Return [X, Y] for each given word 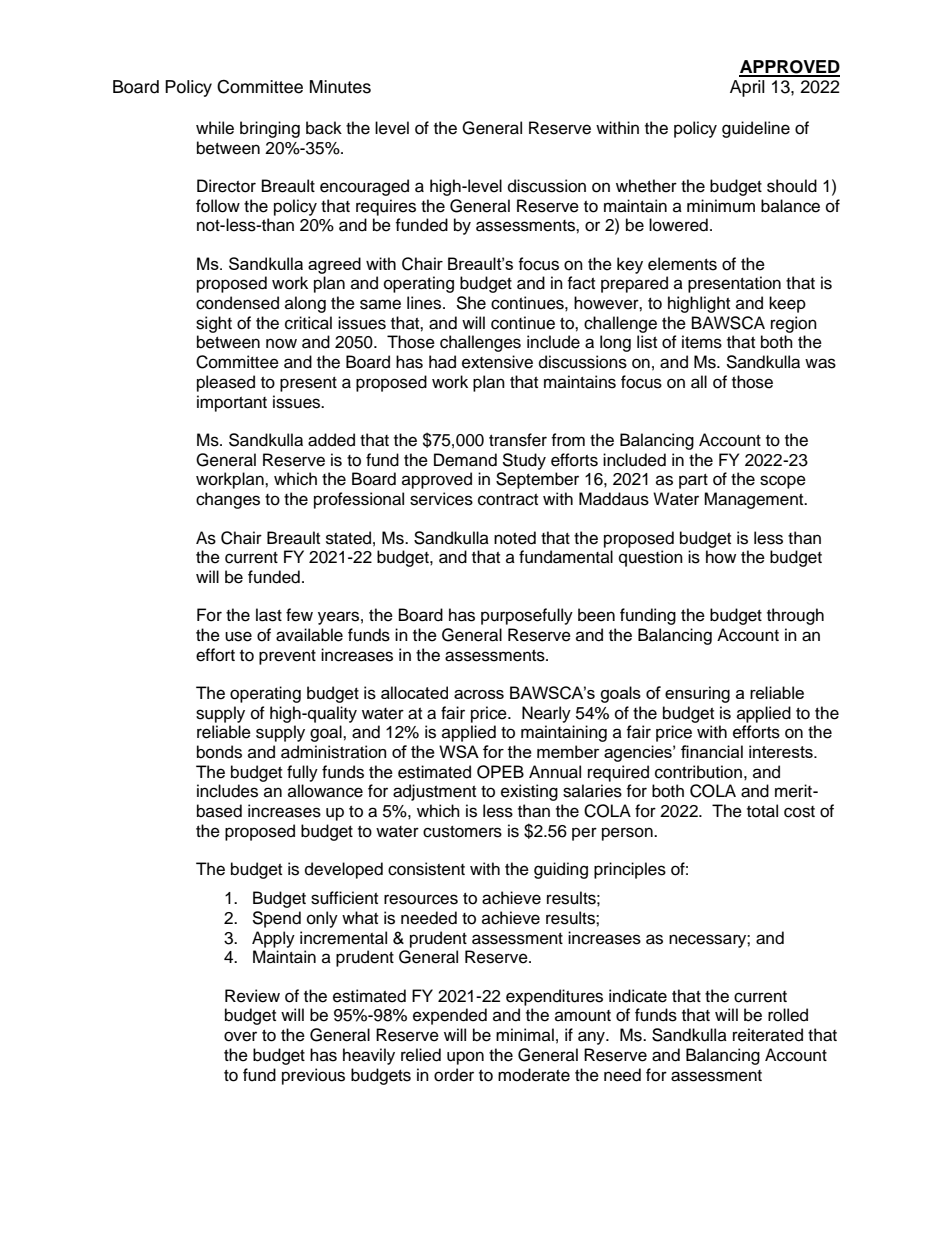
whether [646, 186]
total [762, 811]
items [702, 342]
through [795, 616]
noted [515, 538]
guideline [756, 129]
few [299, 615]
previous [313, 1076]
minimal [525, 1034]
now [281, 343]
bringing [270, 129]
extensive [497, 362]
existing [529, 792]
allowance [325, 791]
